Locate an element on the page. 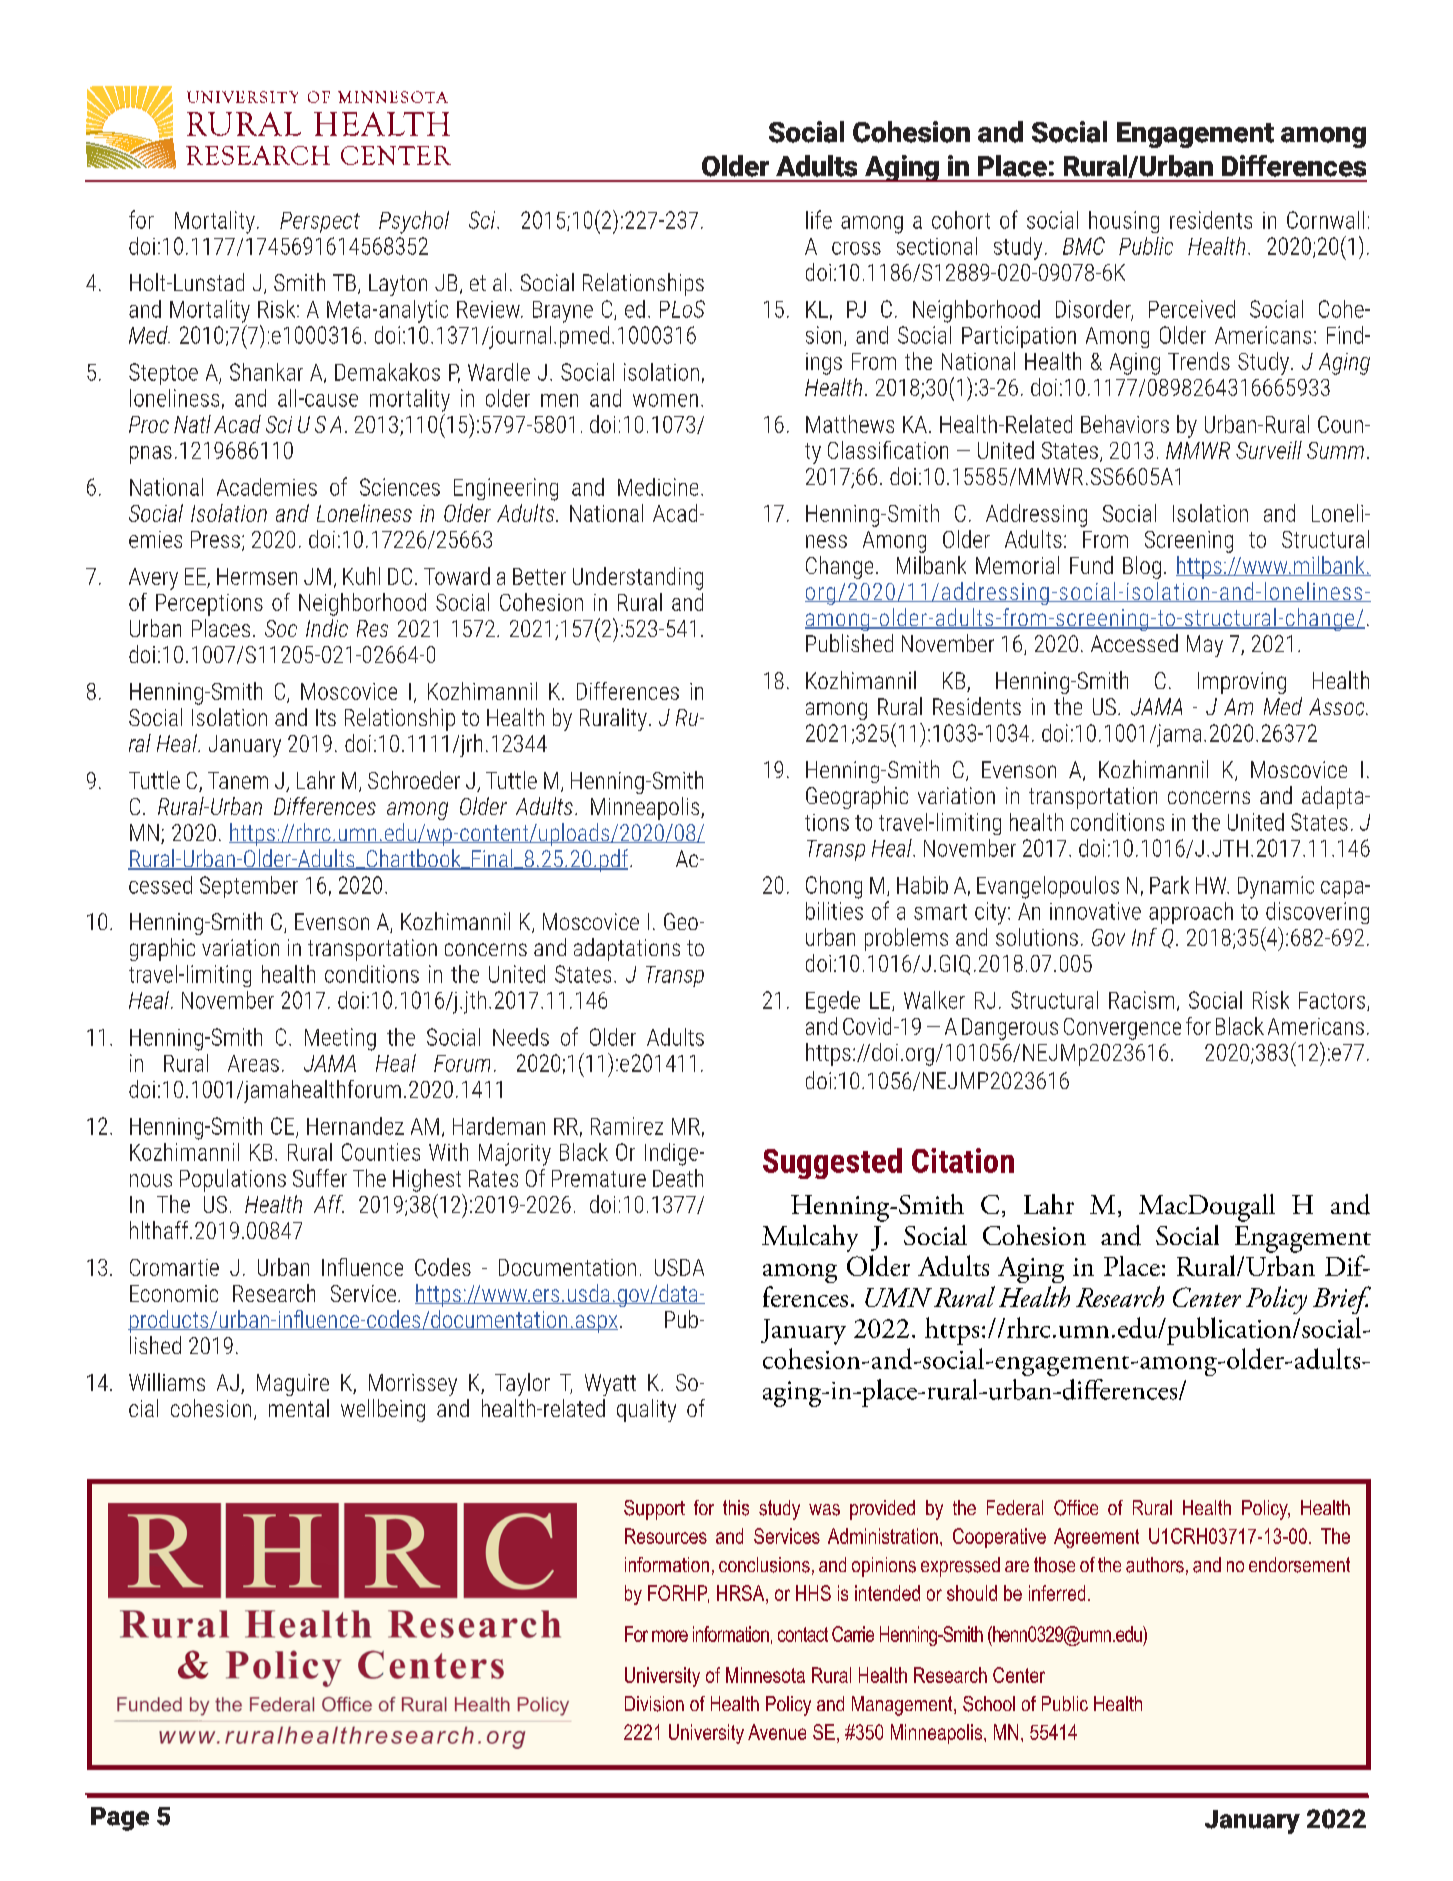  mental is located at coordinates (299, 1408).
